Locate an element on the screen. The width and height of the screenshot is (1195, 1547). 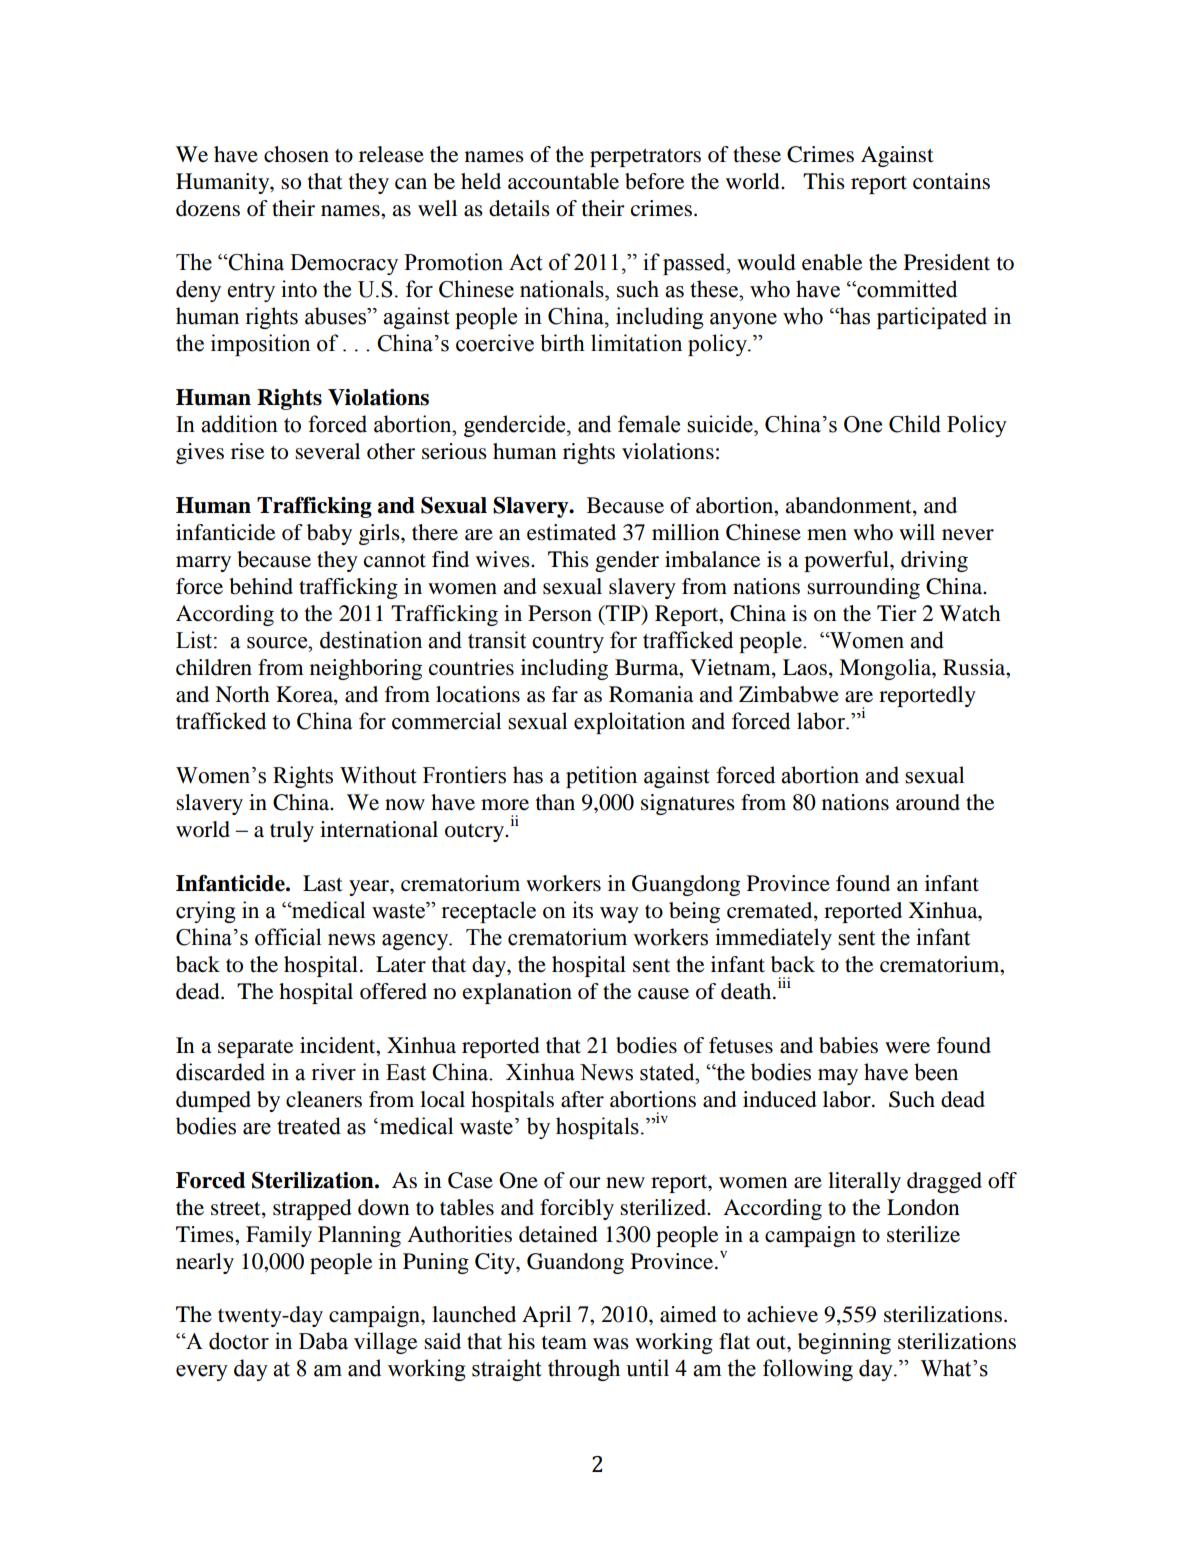
contains is located at coordinates (951, 181).
